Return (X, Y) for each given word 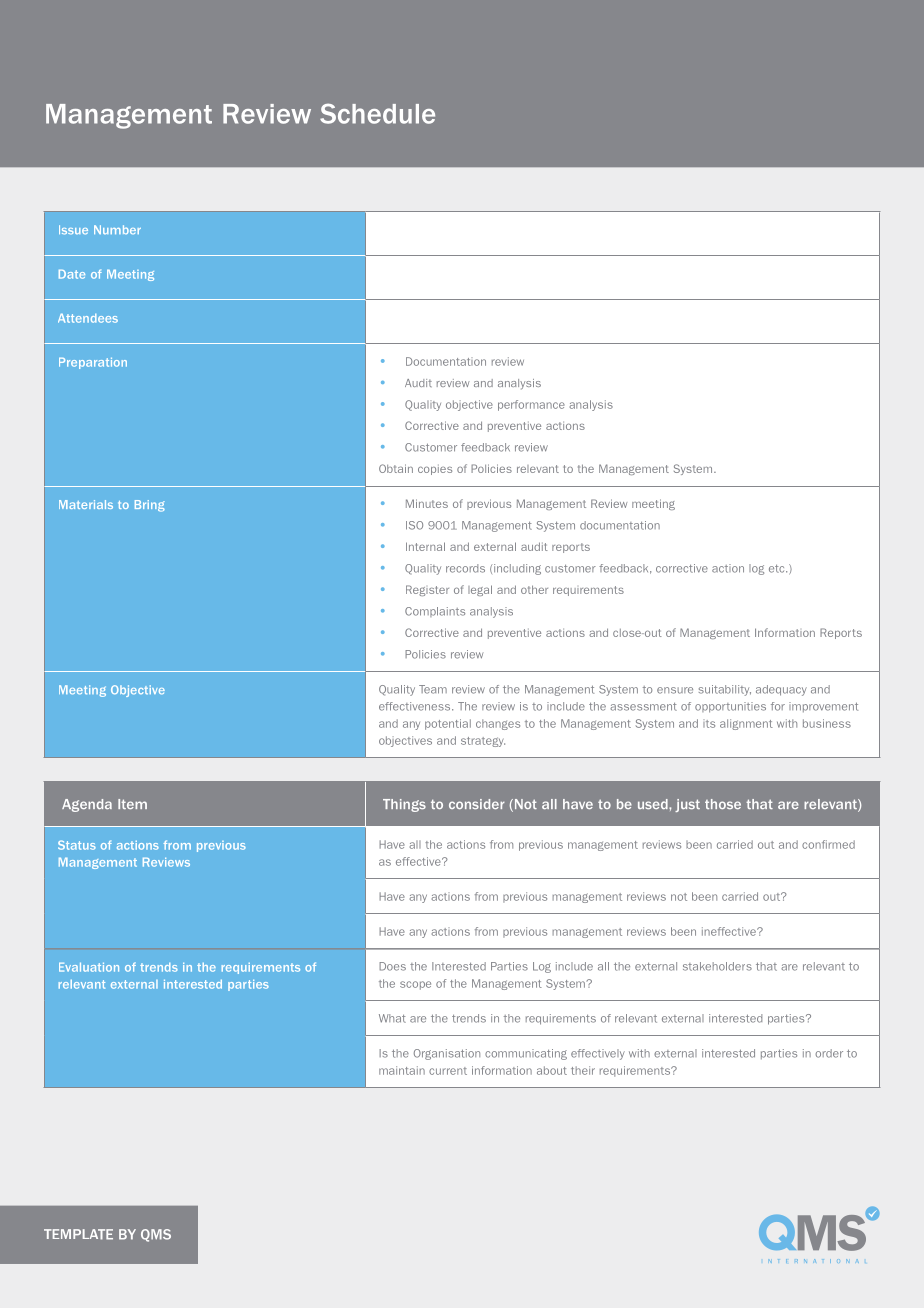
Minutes (427, 503)
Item (132, 804)
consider (477, 804)
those (723, 804)
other (534, 589)
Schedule (377, 113)
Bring (150, 506)
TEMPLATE (78, 1234)
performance (531, 405)
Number (117, 229)
